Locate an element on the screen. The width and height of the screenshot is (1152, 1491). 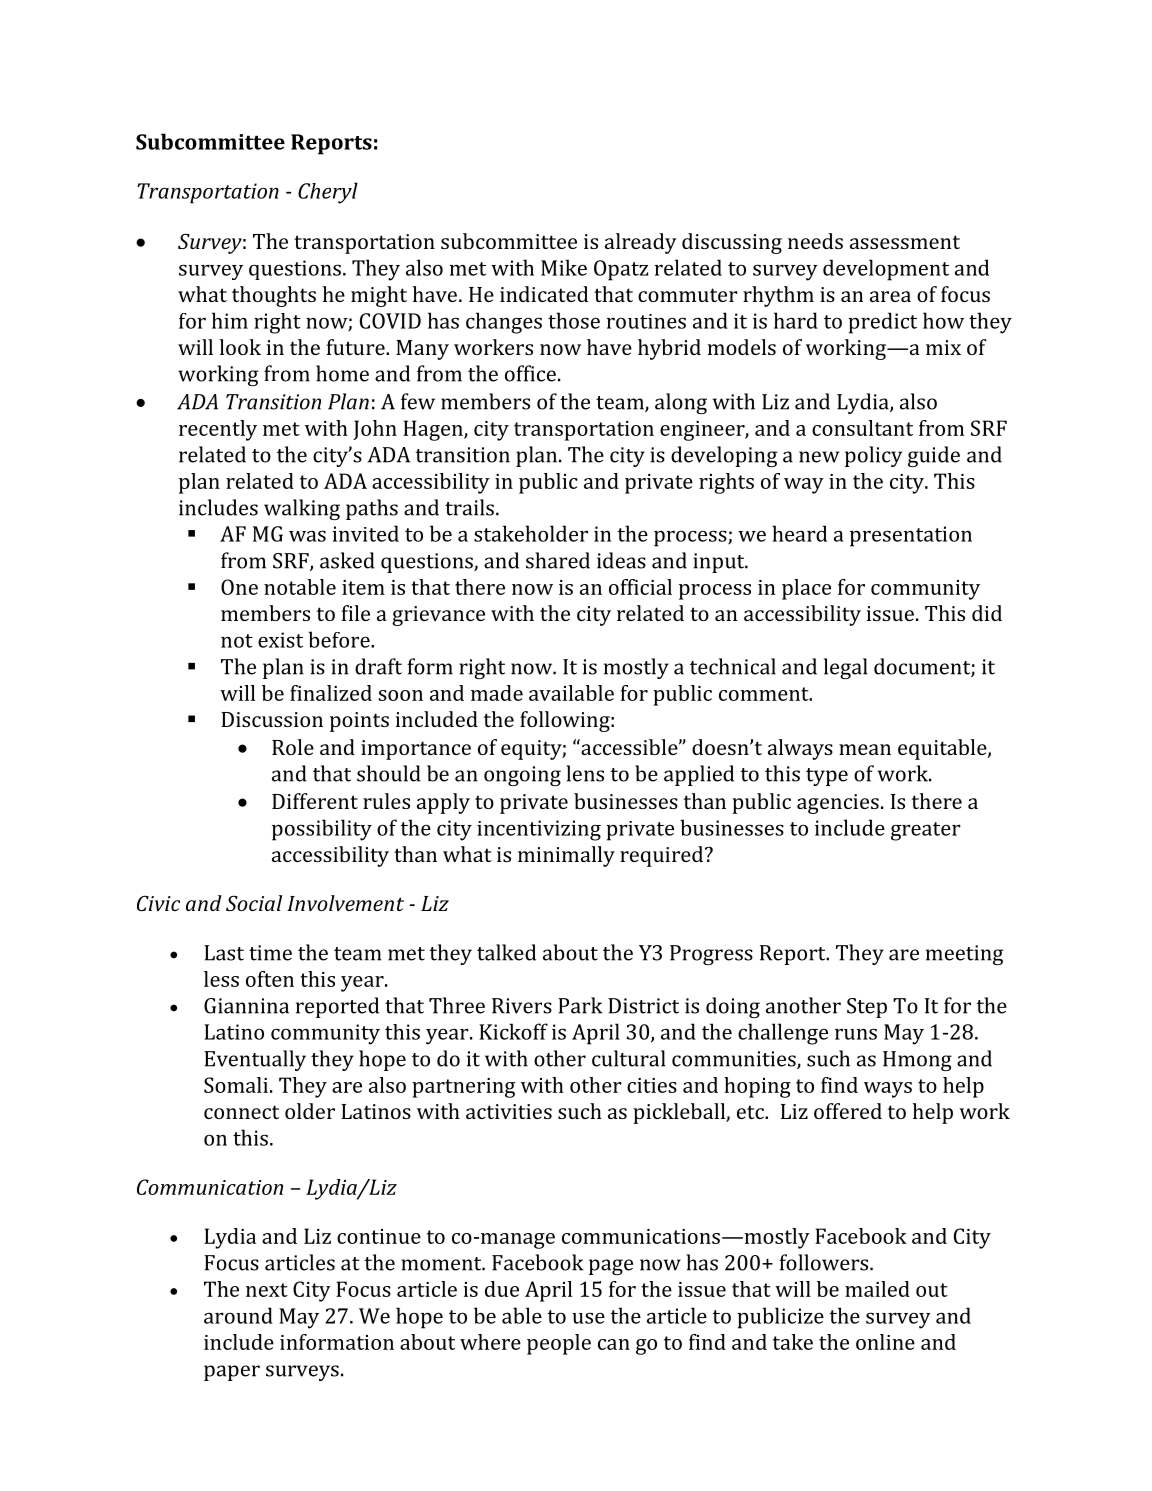
cultural is located at coordinates (628, 1058).
